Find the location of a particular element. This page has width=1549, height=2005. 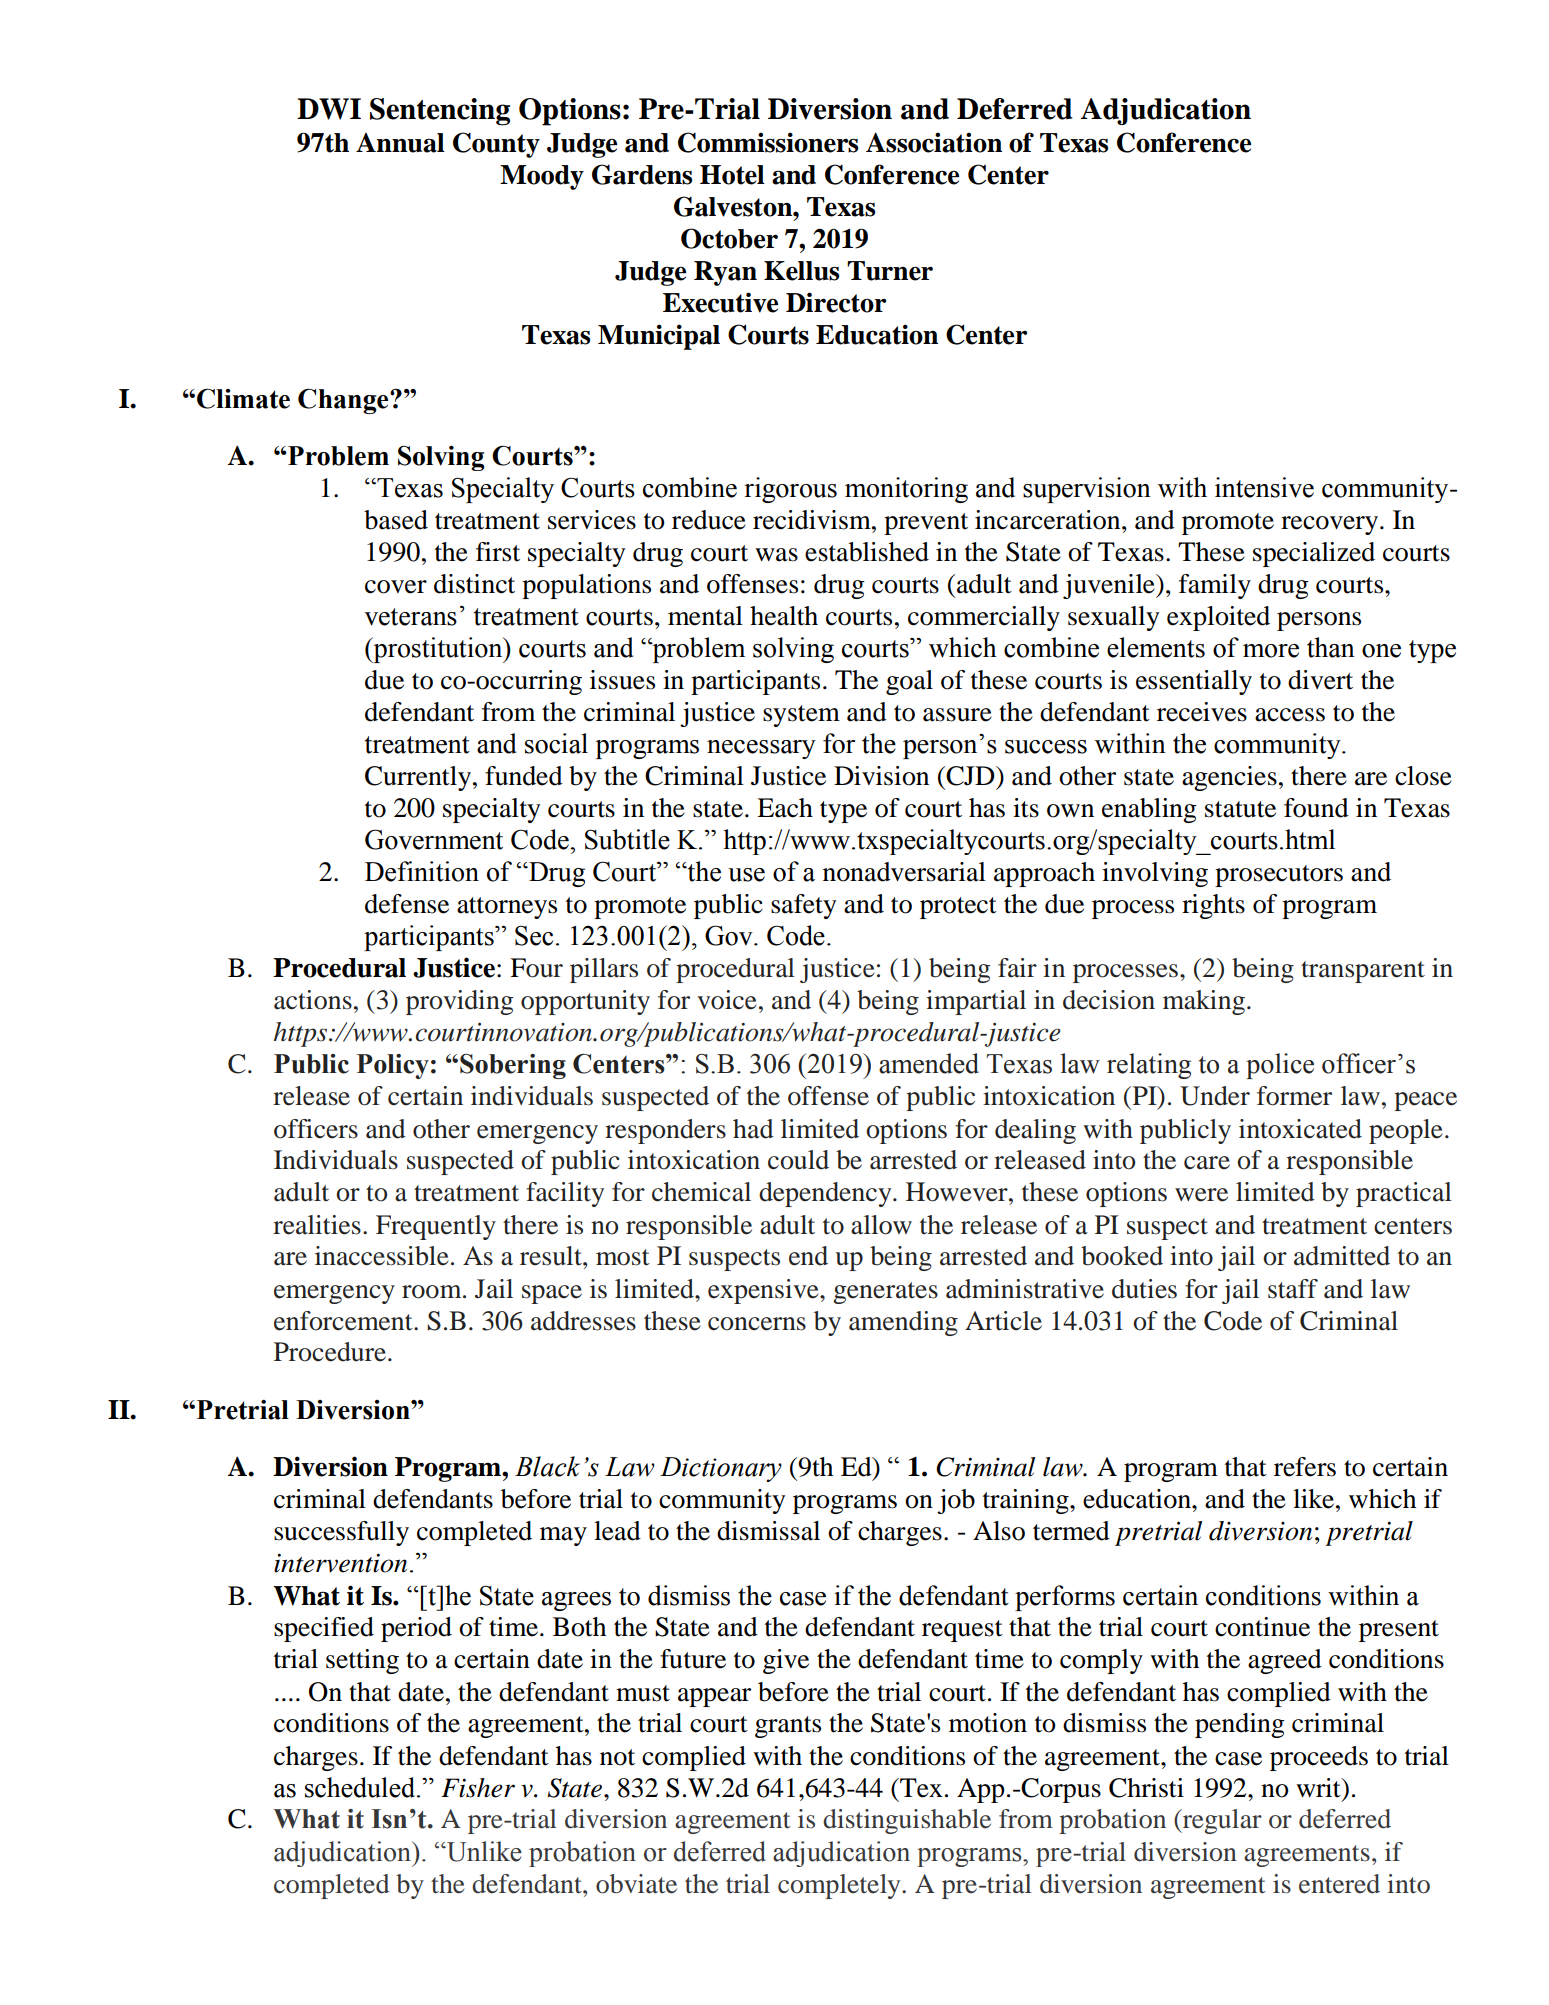

distinguishable is located at coordinates (907, 1821).
